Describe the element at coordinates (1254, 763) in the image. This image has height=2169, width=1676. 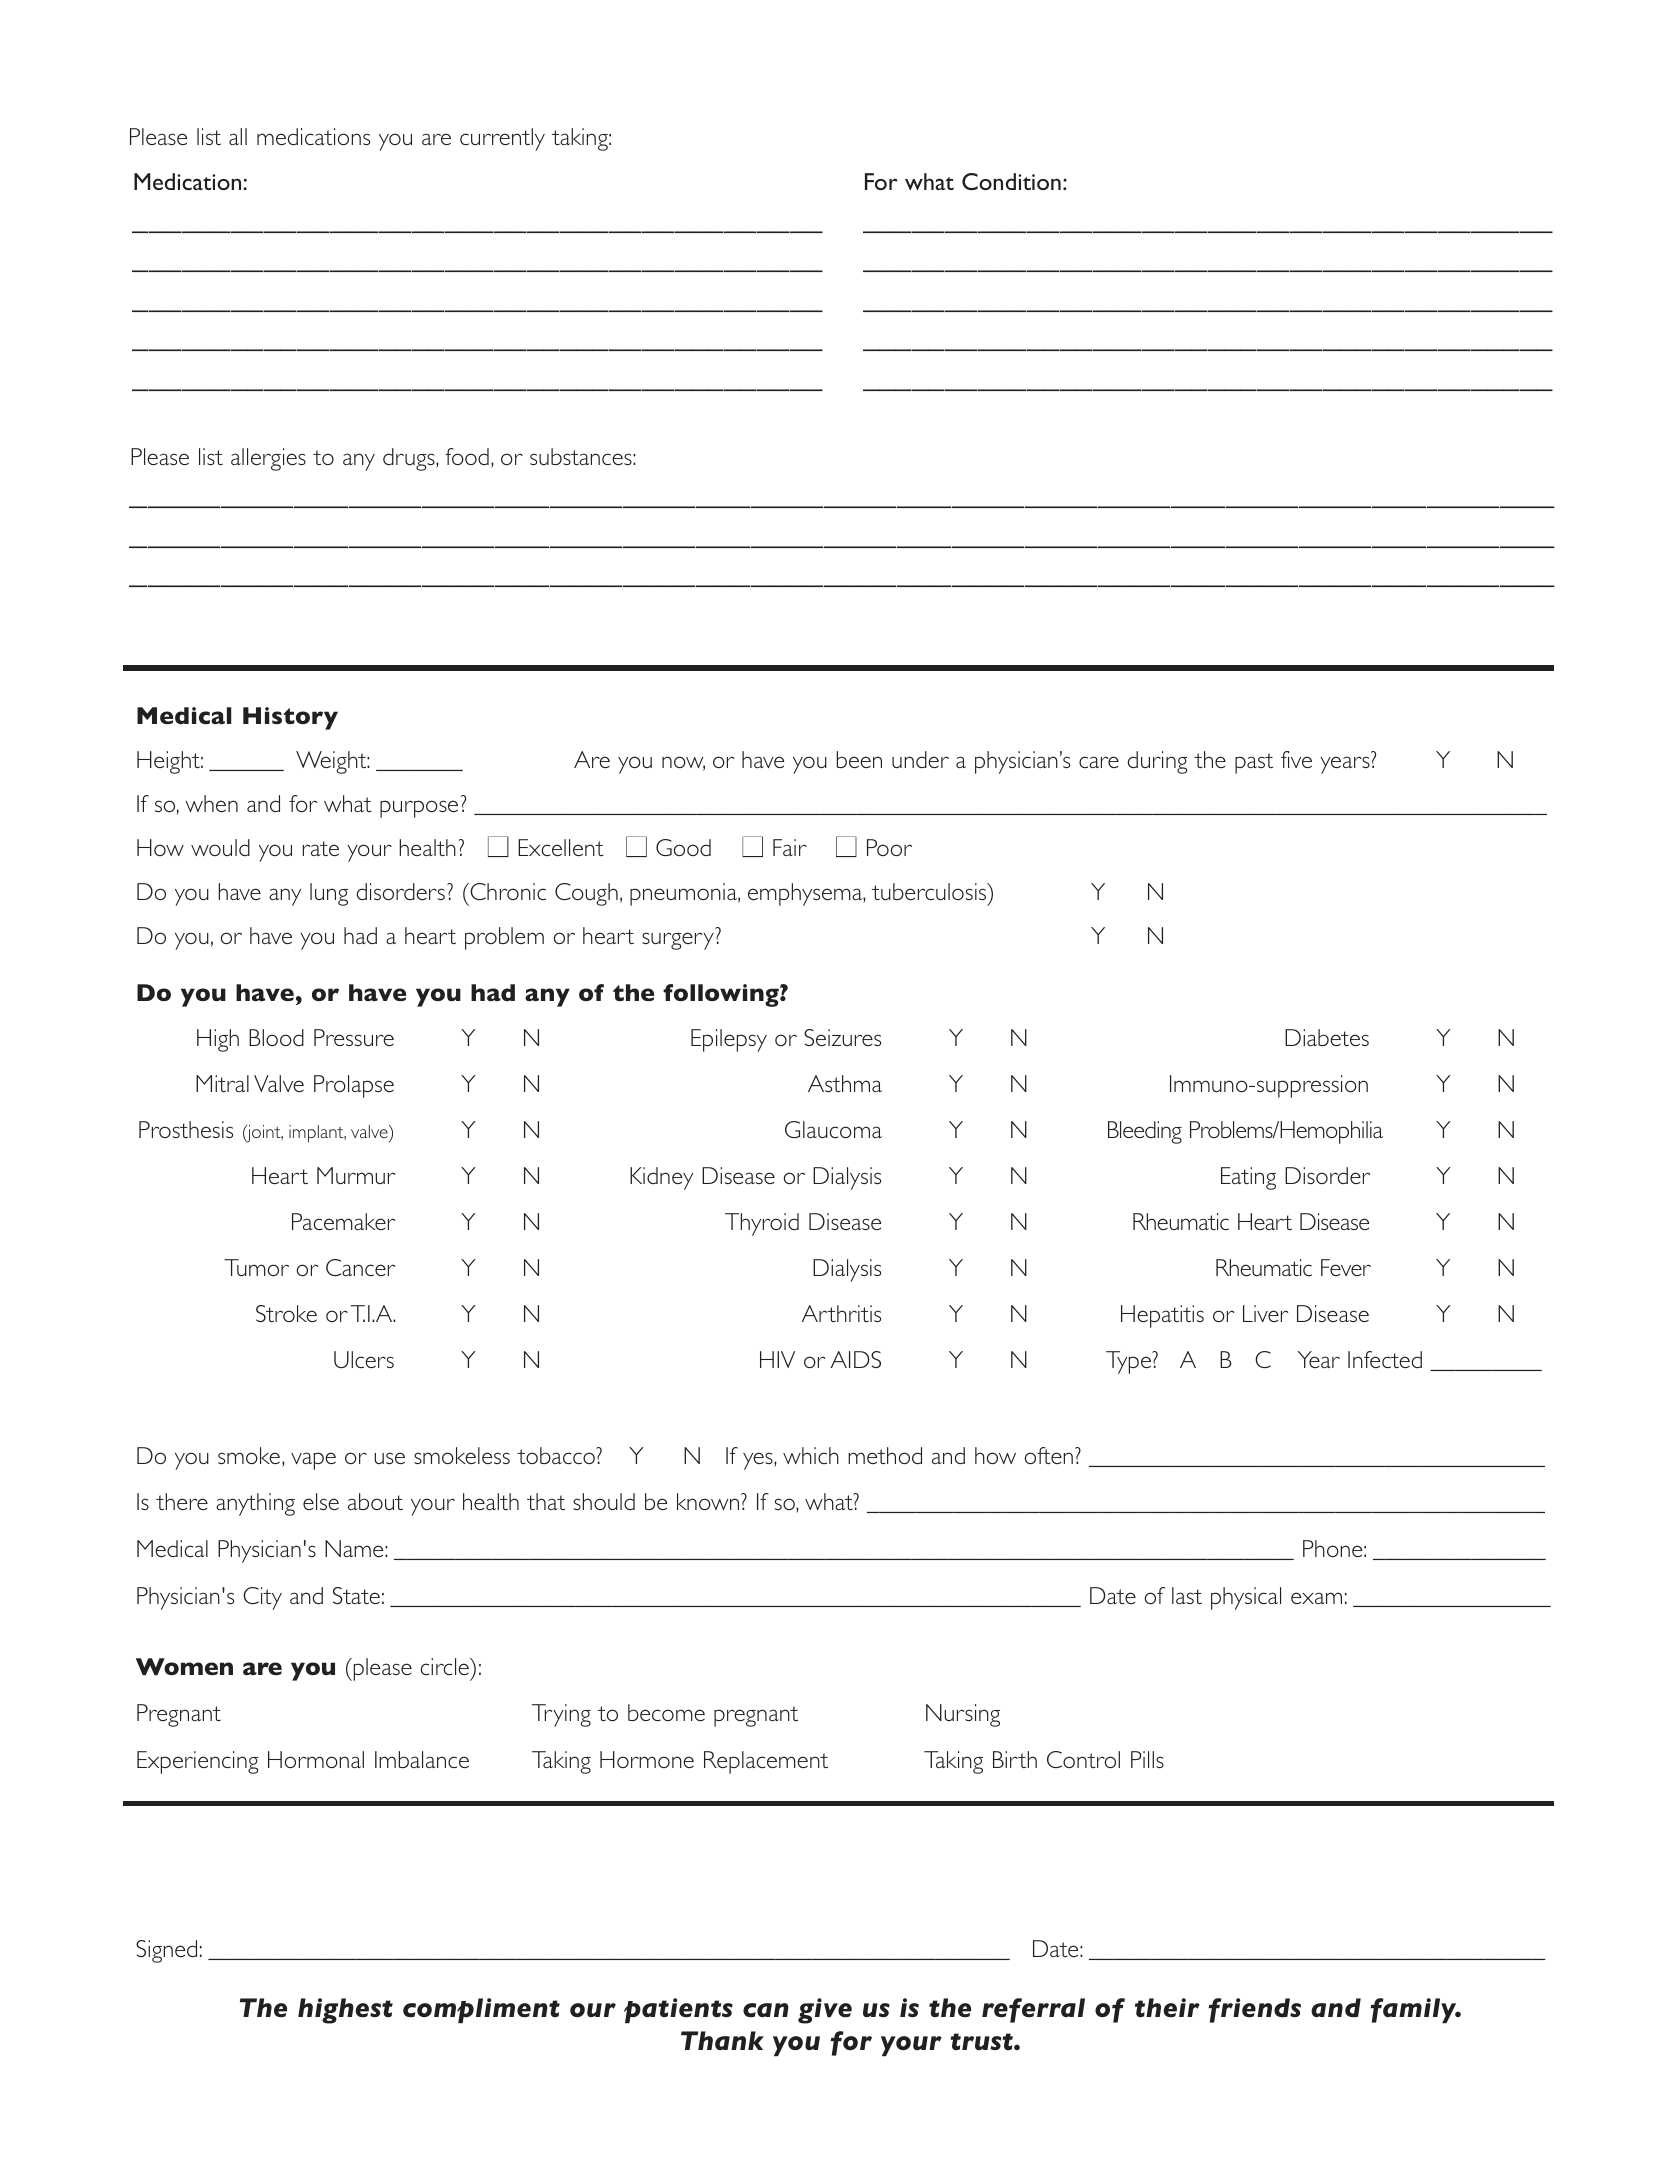
I see `past` at that location.
